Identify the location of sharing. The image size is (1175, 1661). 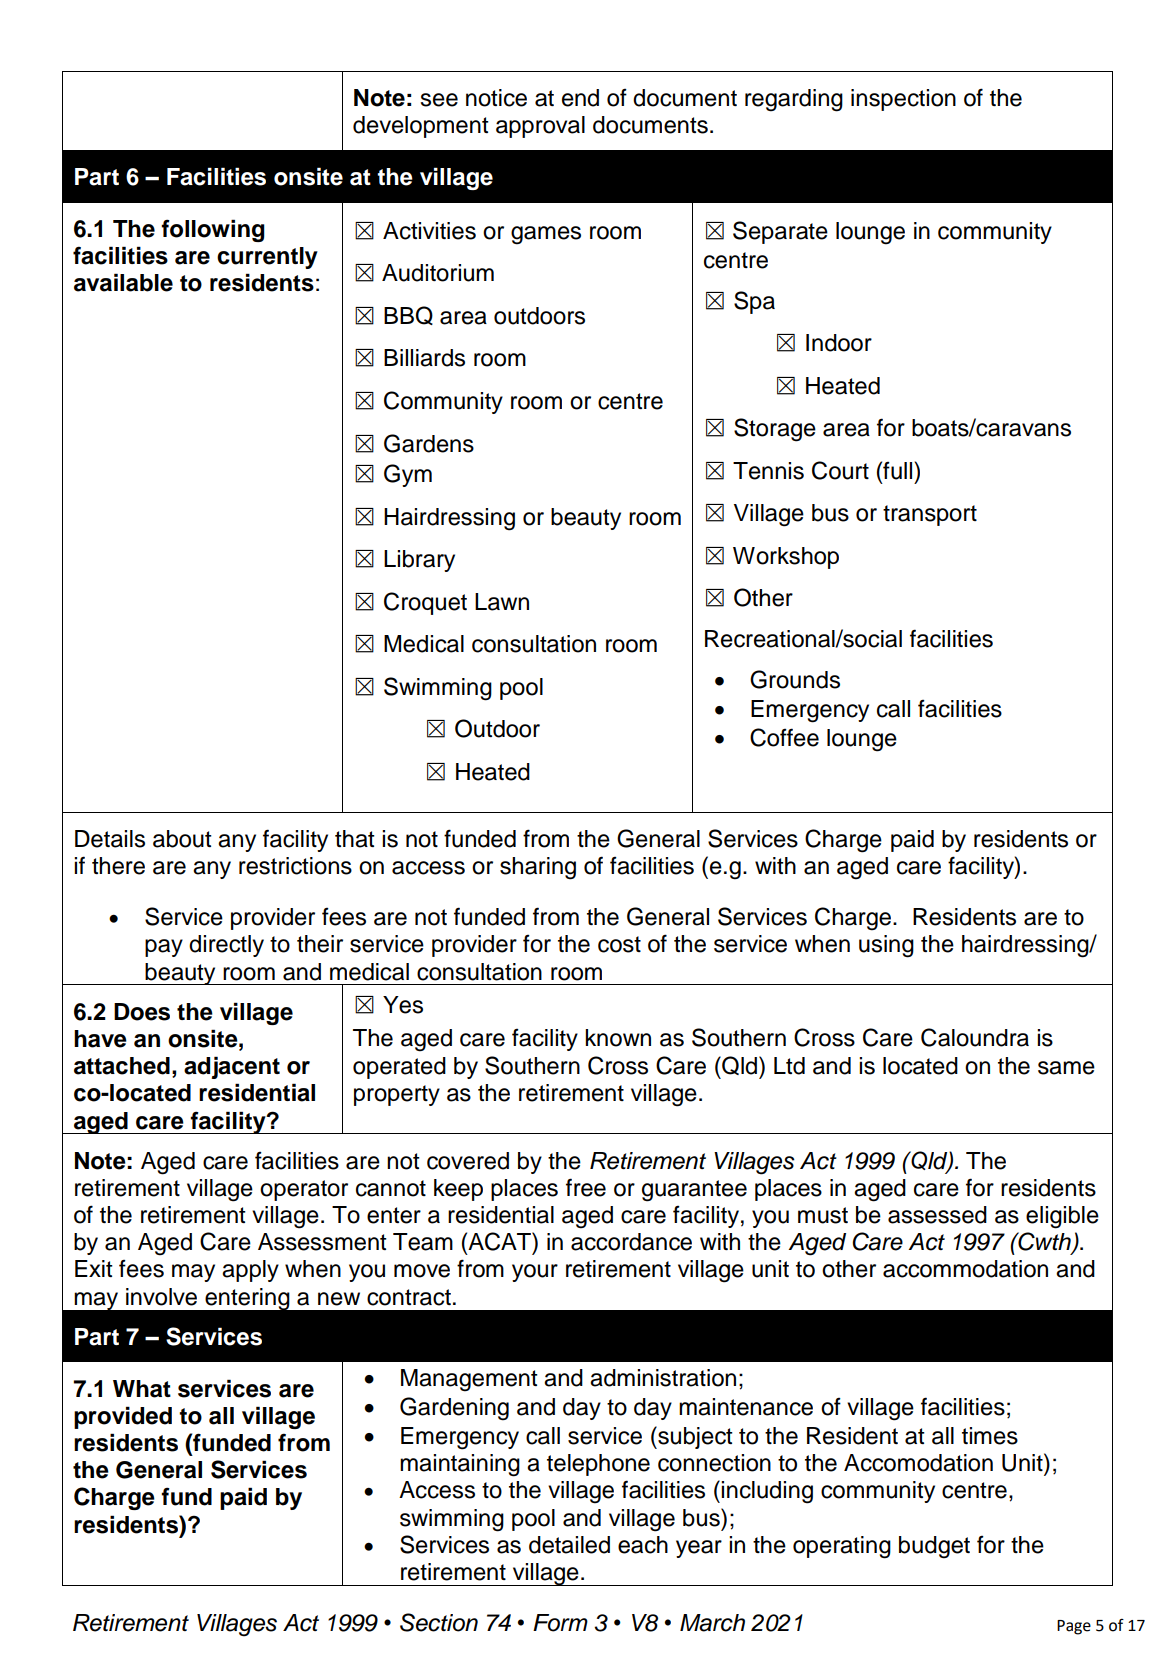
(538, 868).
